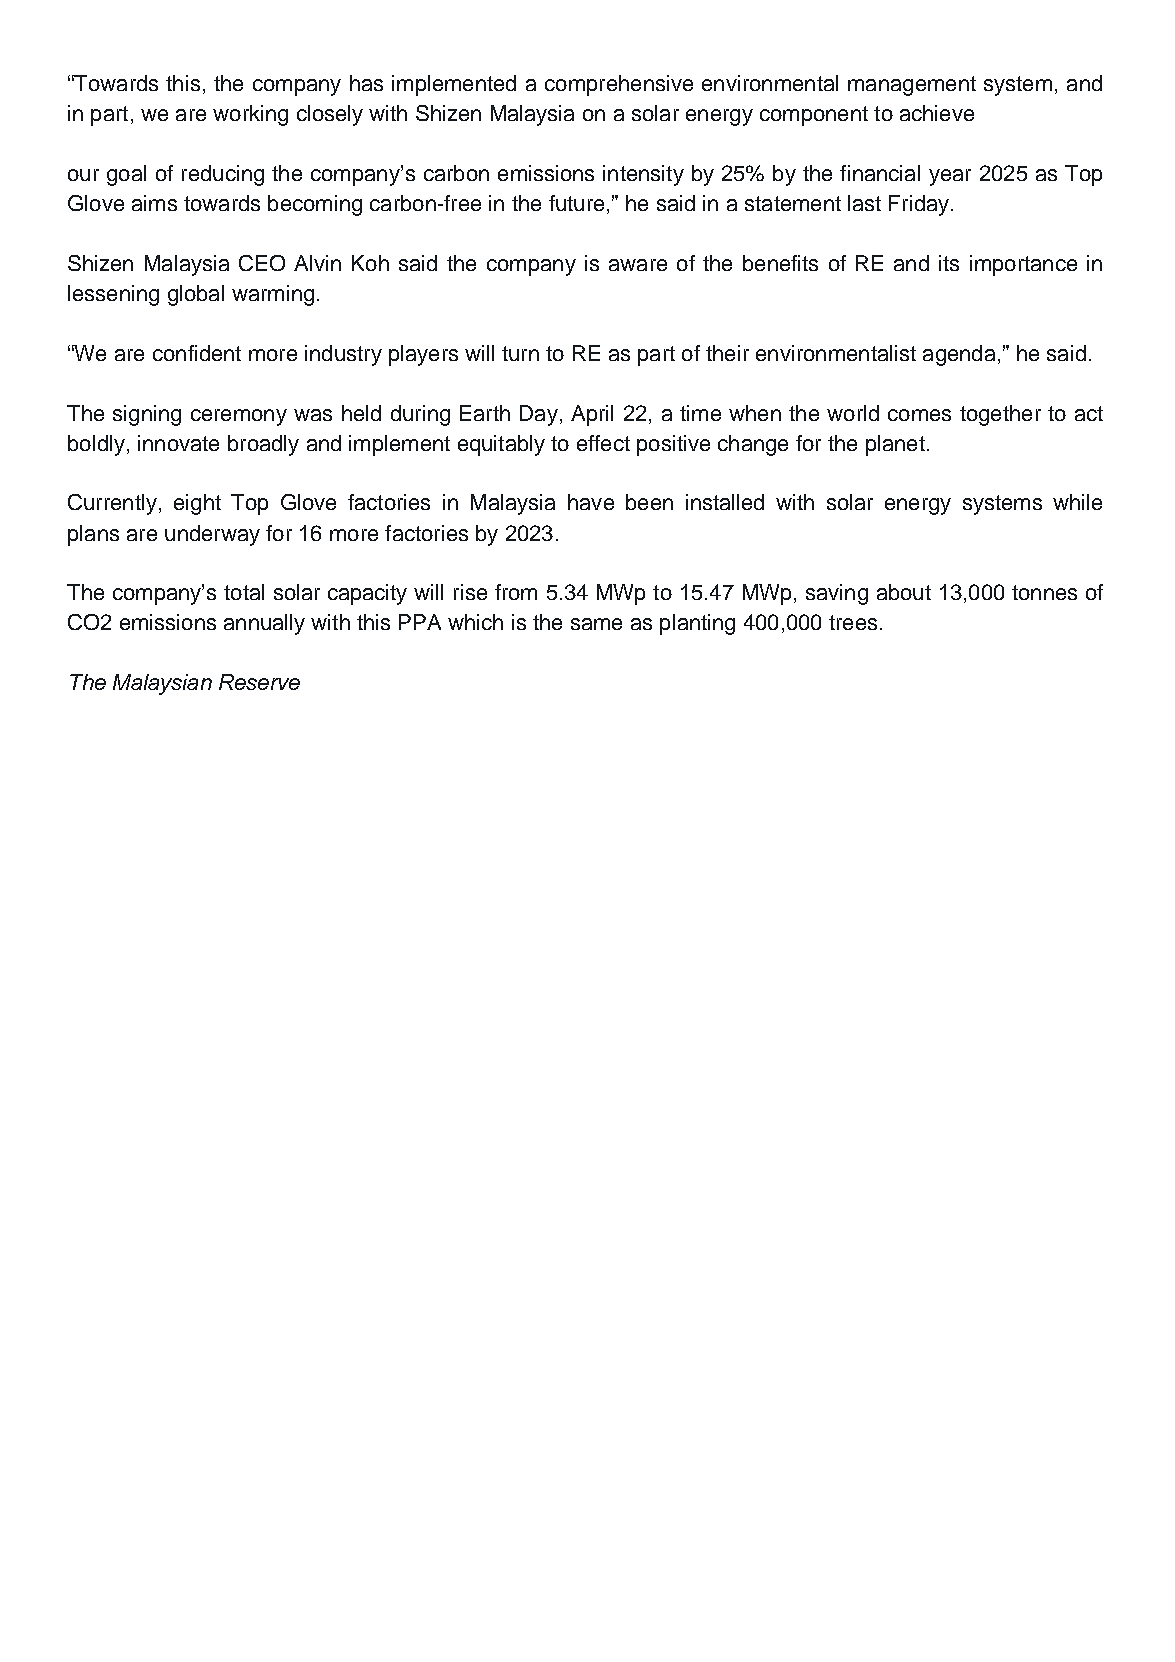  Describe the element at coordinates (919, 415) in the screenshot. I see `comes` at that location.
